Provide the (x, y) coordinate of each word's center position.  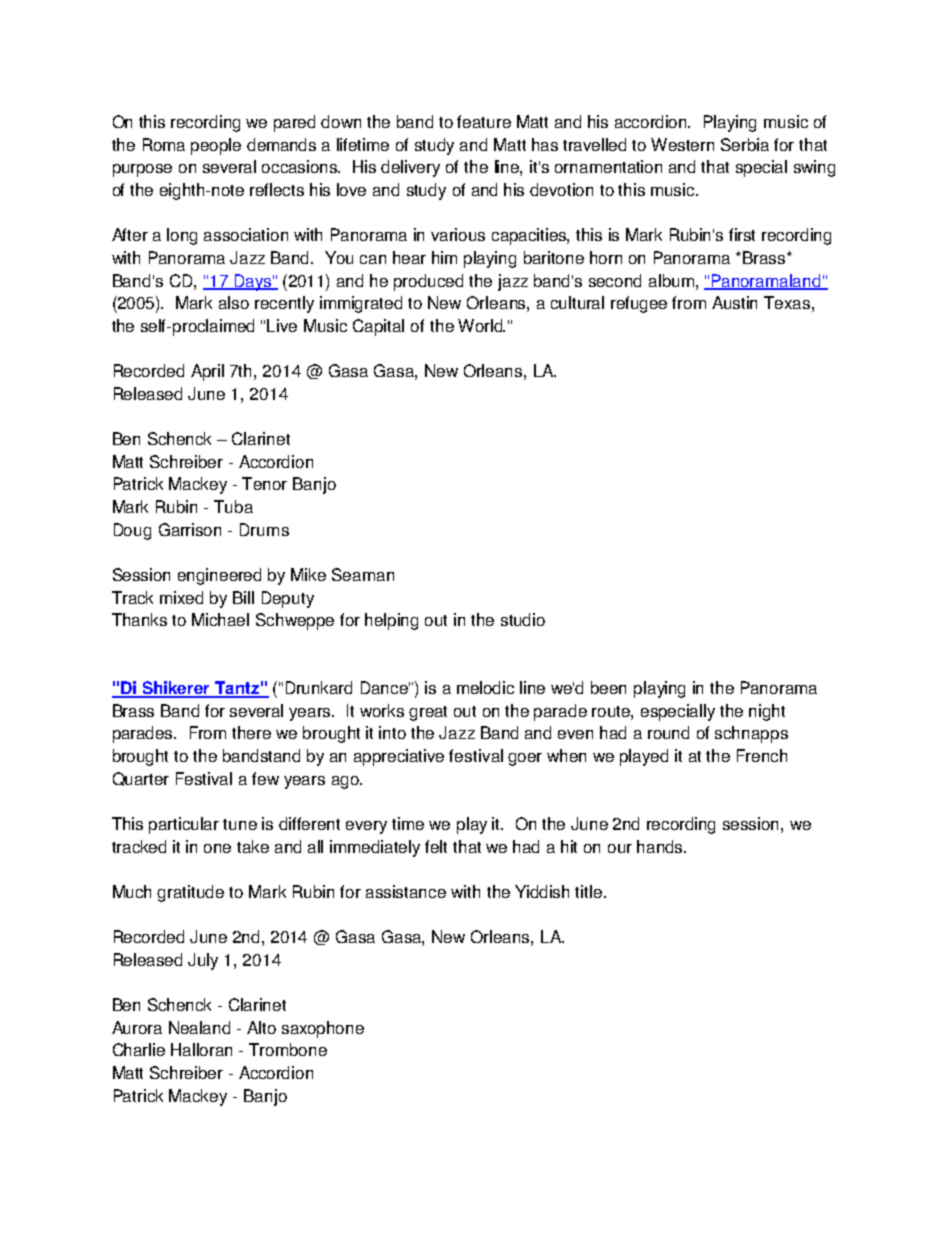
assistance (406, 891)
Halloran (201, 1049)
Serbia (745, 144)
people (216, 146)
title (590, 891)
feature (484, 121)
